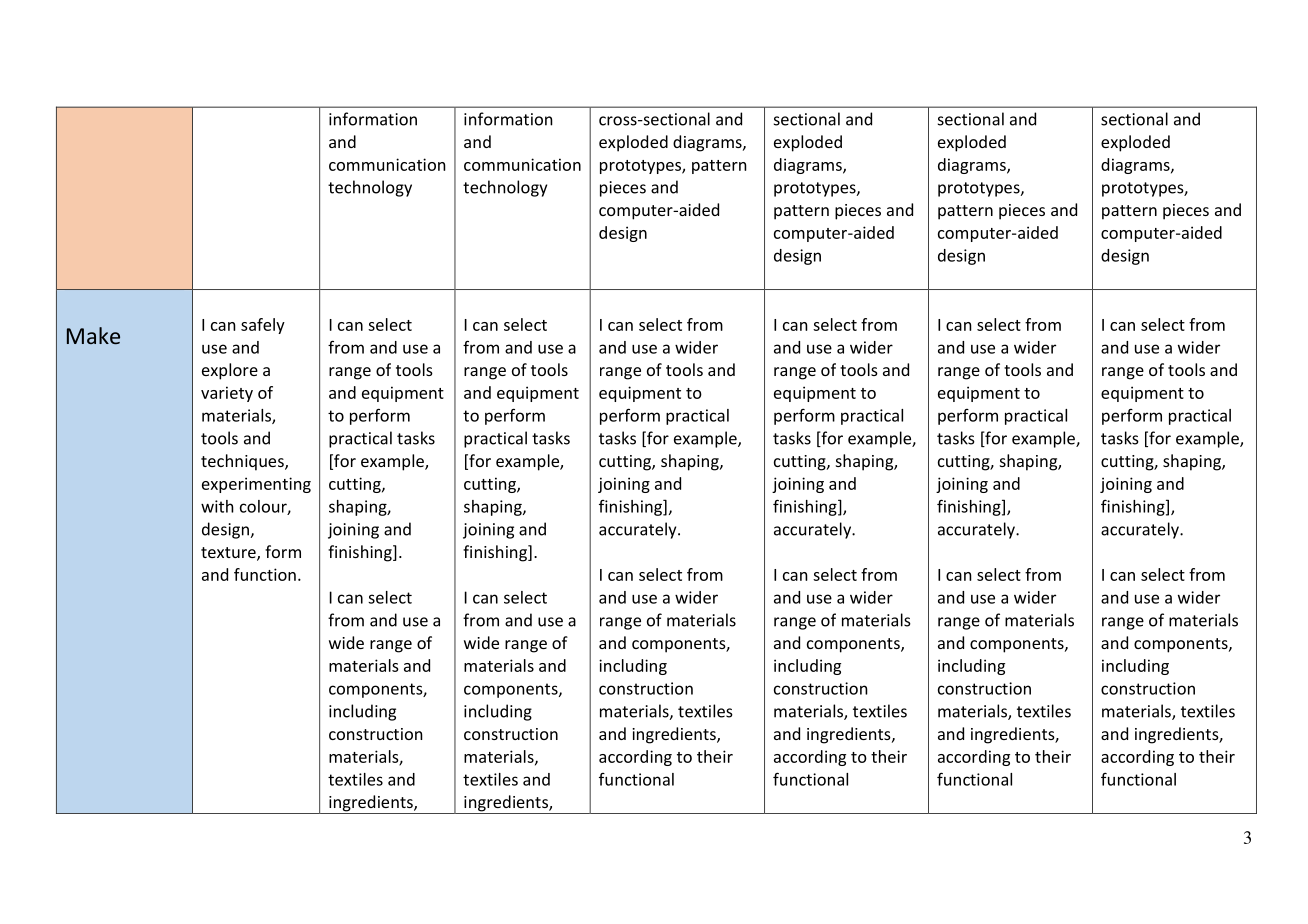 Image resolution: width=1308 pixels, height=924 pixels. What do you see at coordinates (93, 335) in the image?
I see `Make` at bounding box center [93, 335].
